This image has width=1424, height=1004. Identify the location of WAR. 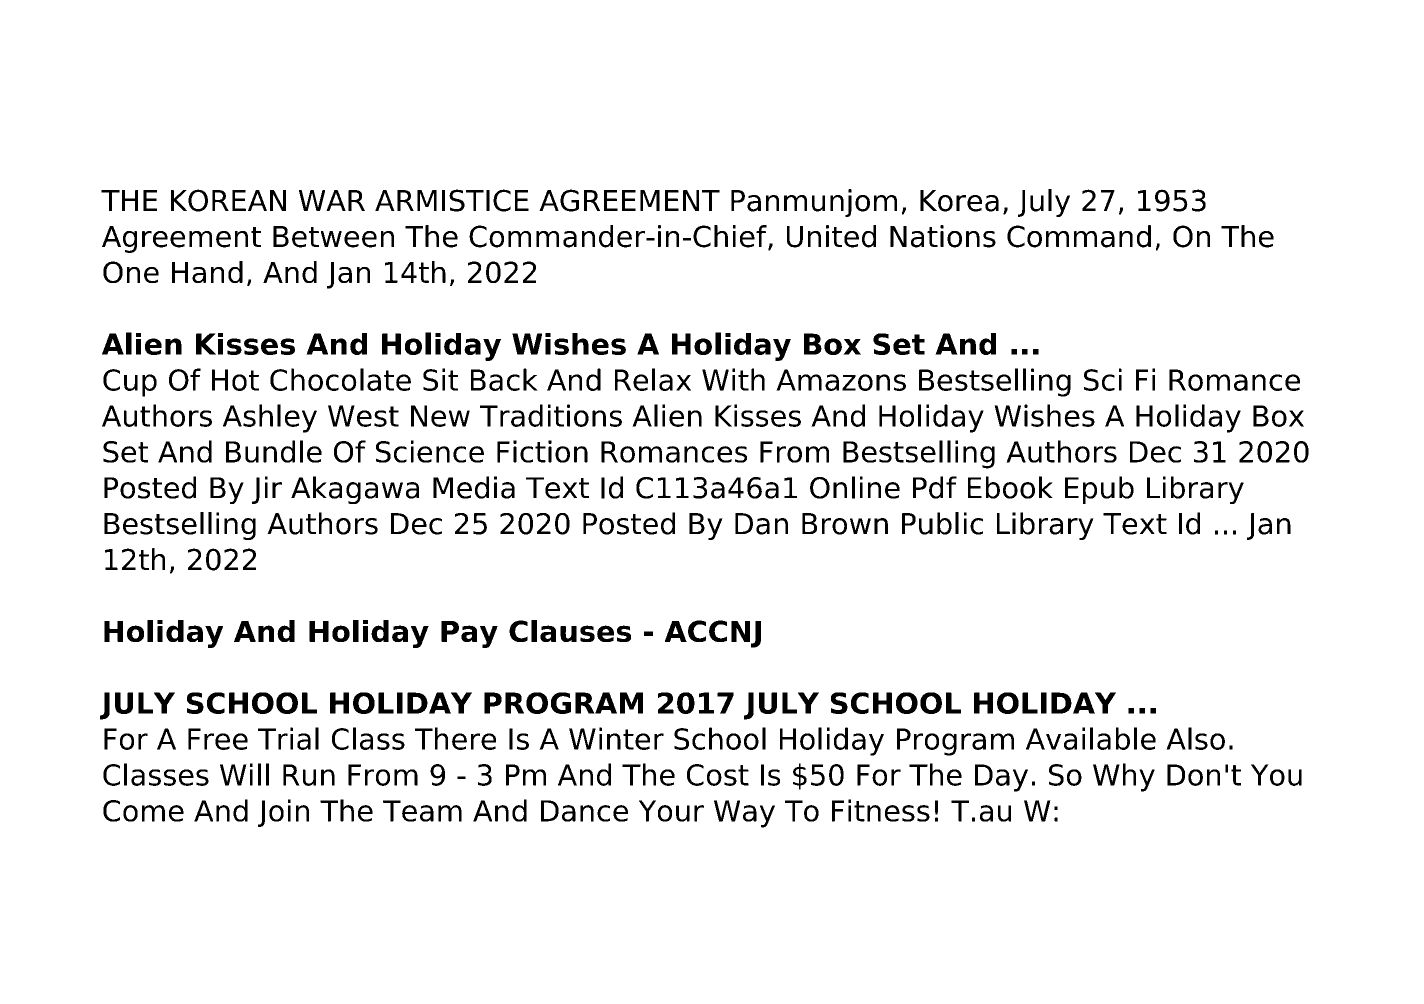
(332, 200).
